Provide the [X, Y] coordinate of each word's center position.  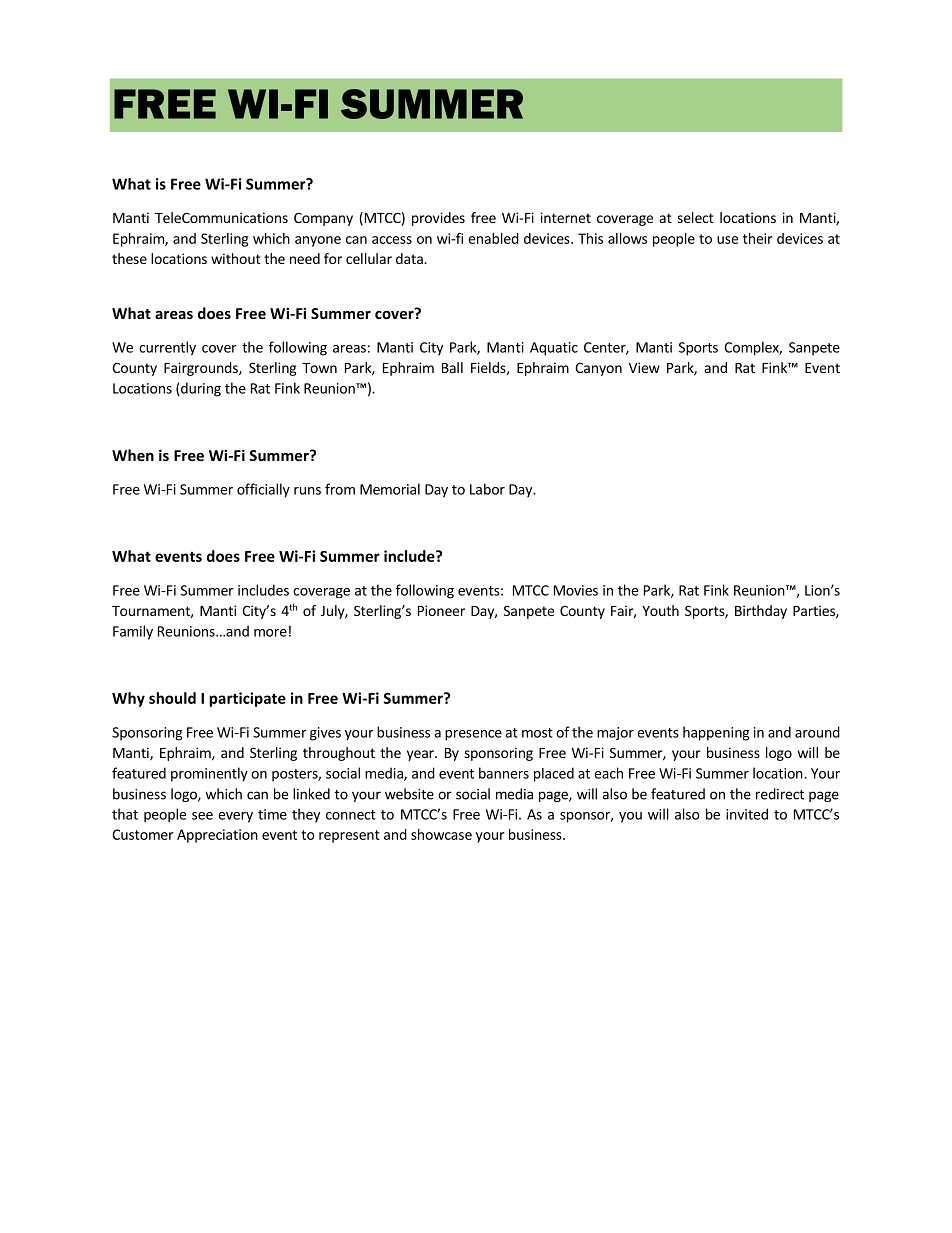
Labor [487, 489]
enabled [493, 238]
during [200, 389]
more [270, 633]
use [727, 240]
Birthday [761, 612]
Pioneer [441, 610]
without [236, 258]
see [202, 816]
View [644, 367]
